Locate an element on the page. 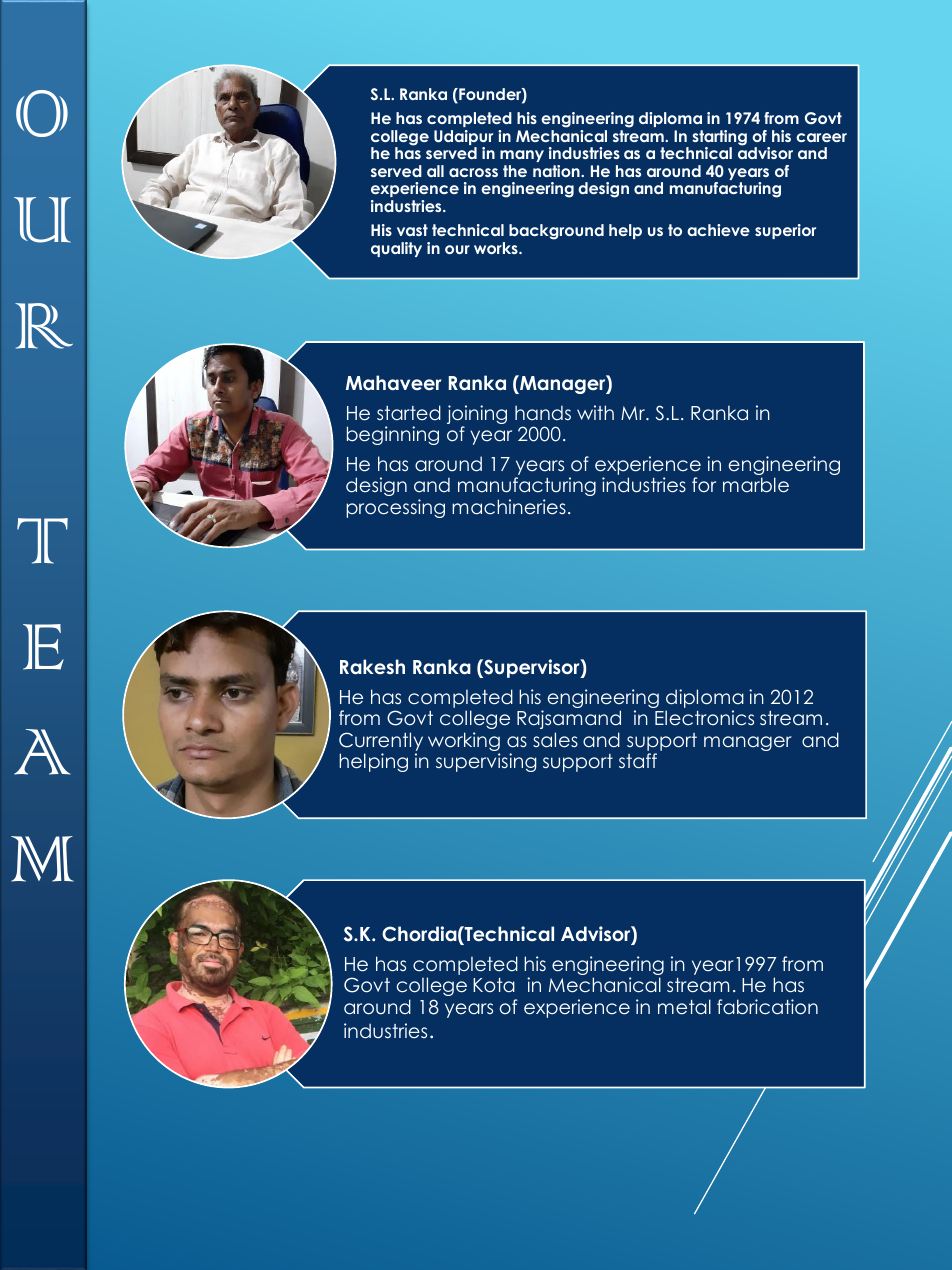  starting is located at coordinates (719, 139).
